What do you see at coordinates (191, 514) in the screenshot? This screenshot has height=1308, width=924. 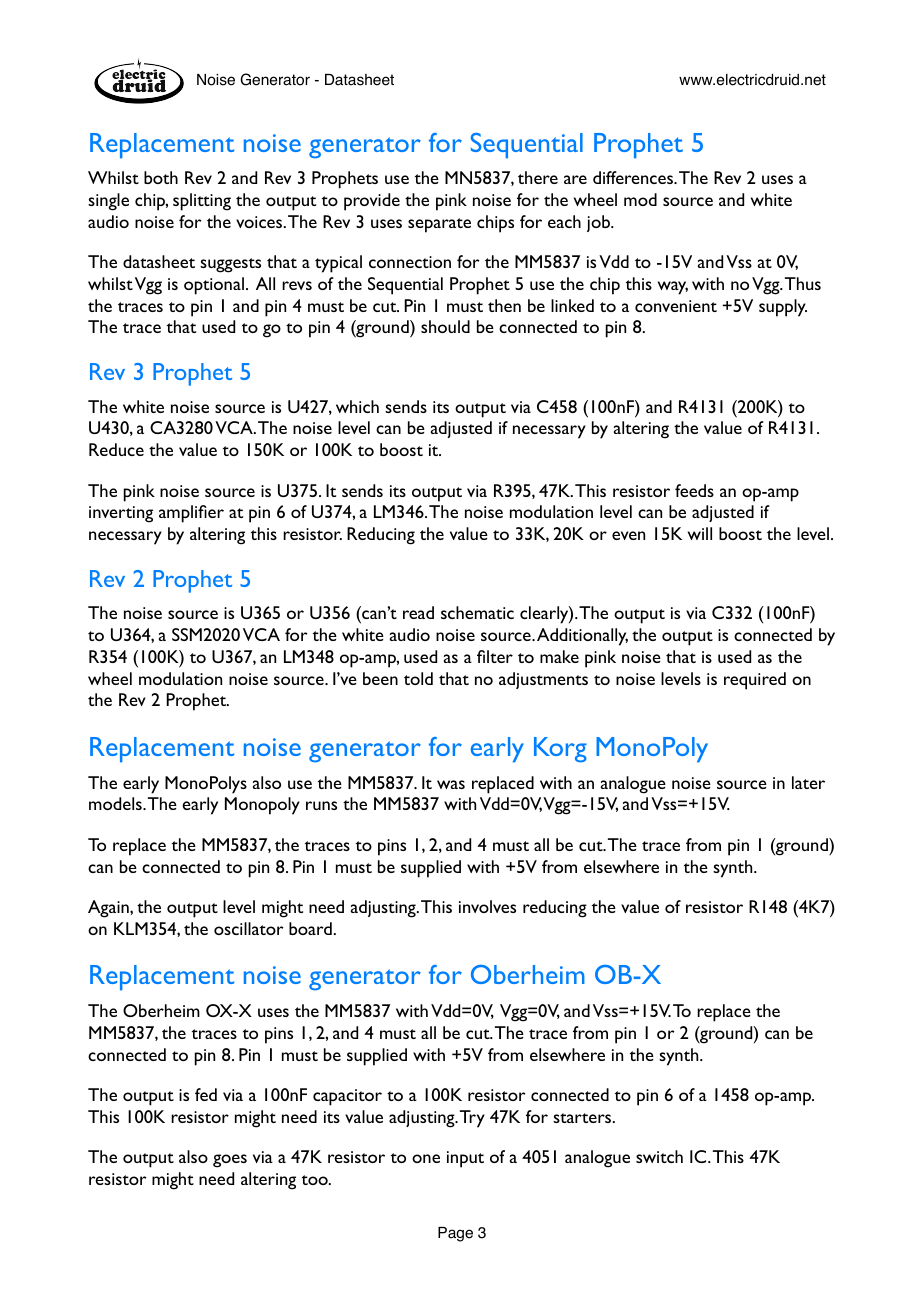 I see `amplifier` at bounding box center [191, 514].
